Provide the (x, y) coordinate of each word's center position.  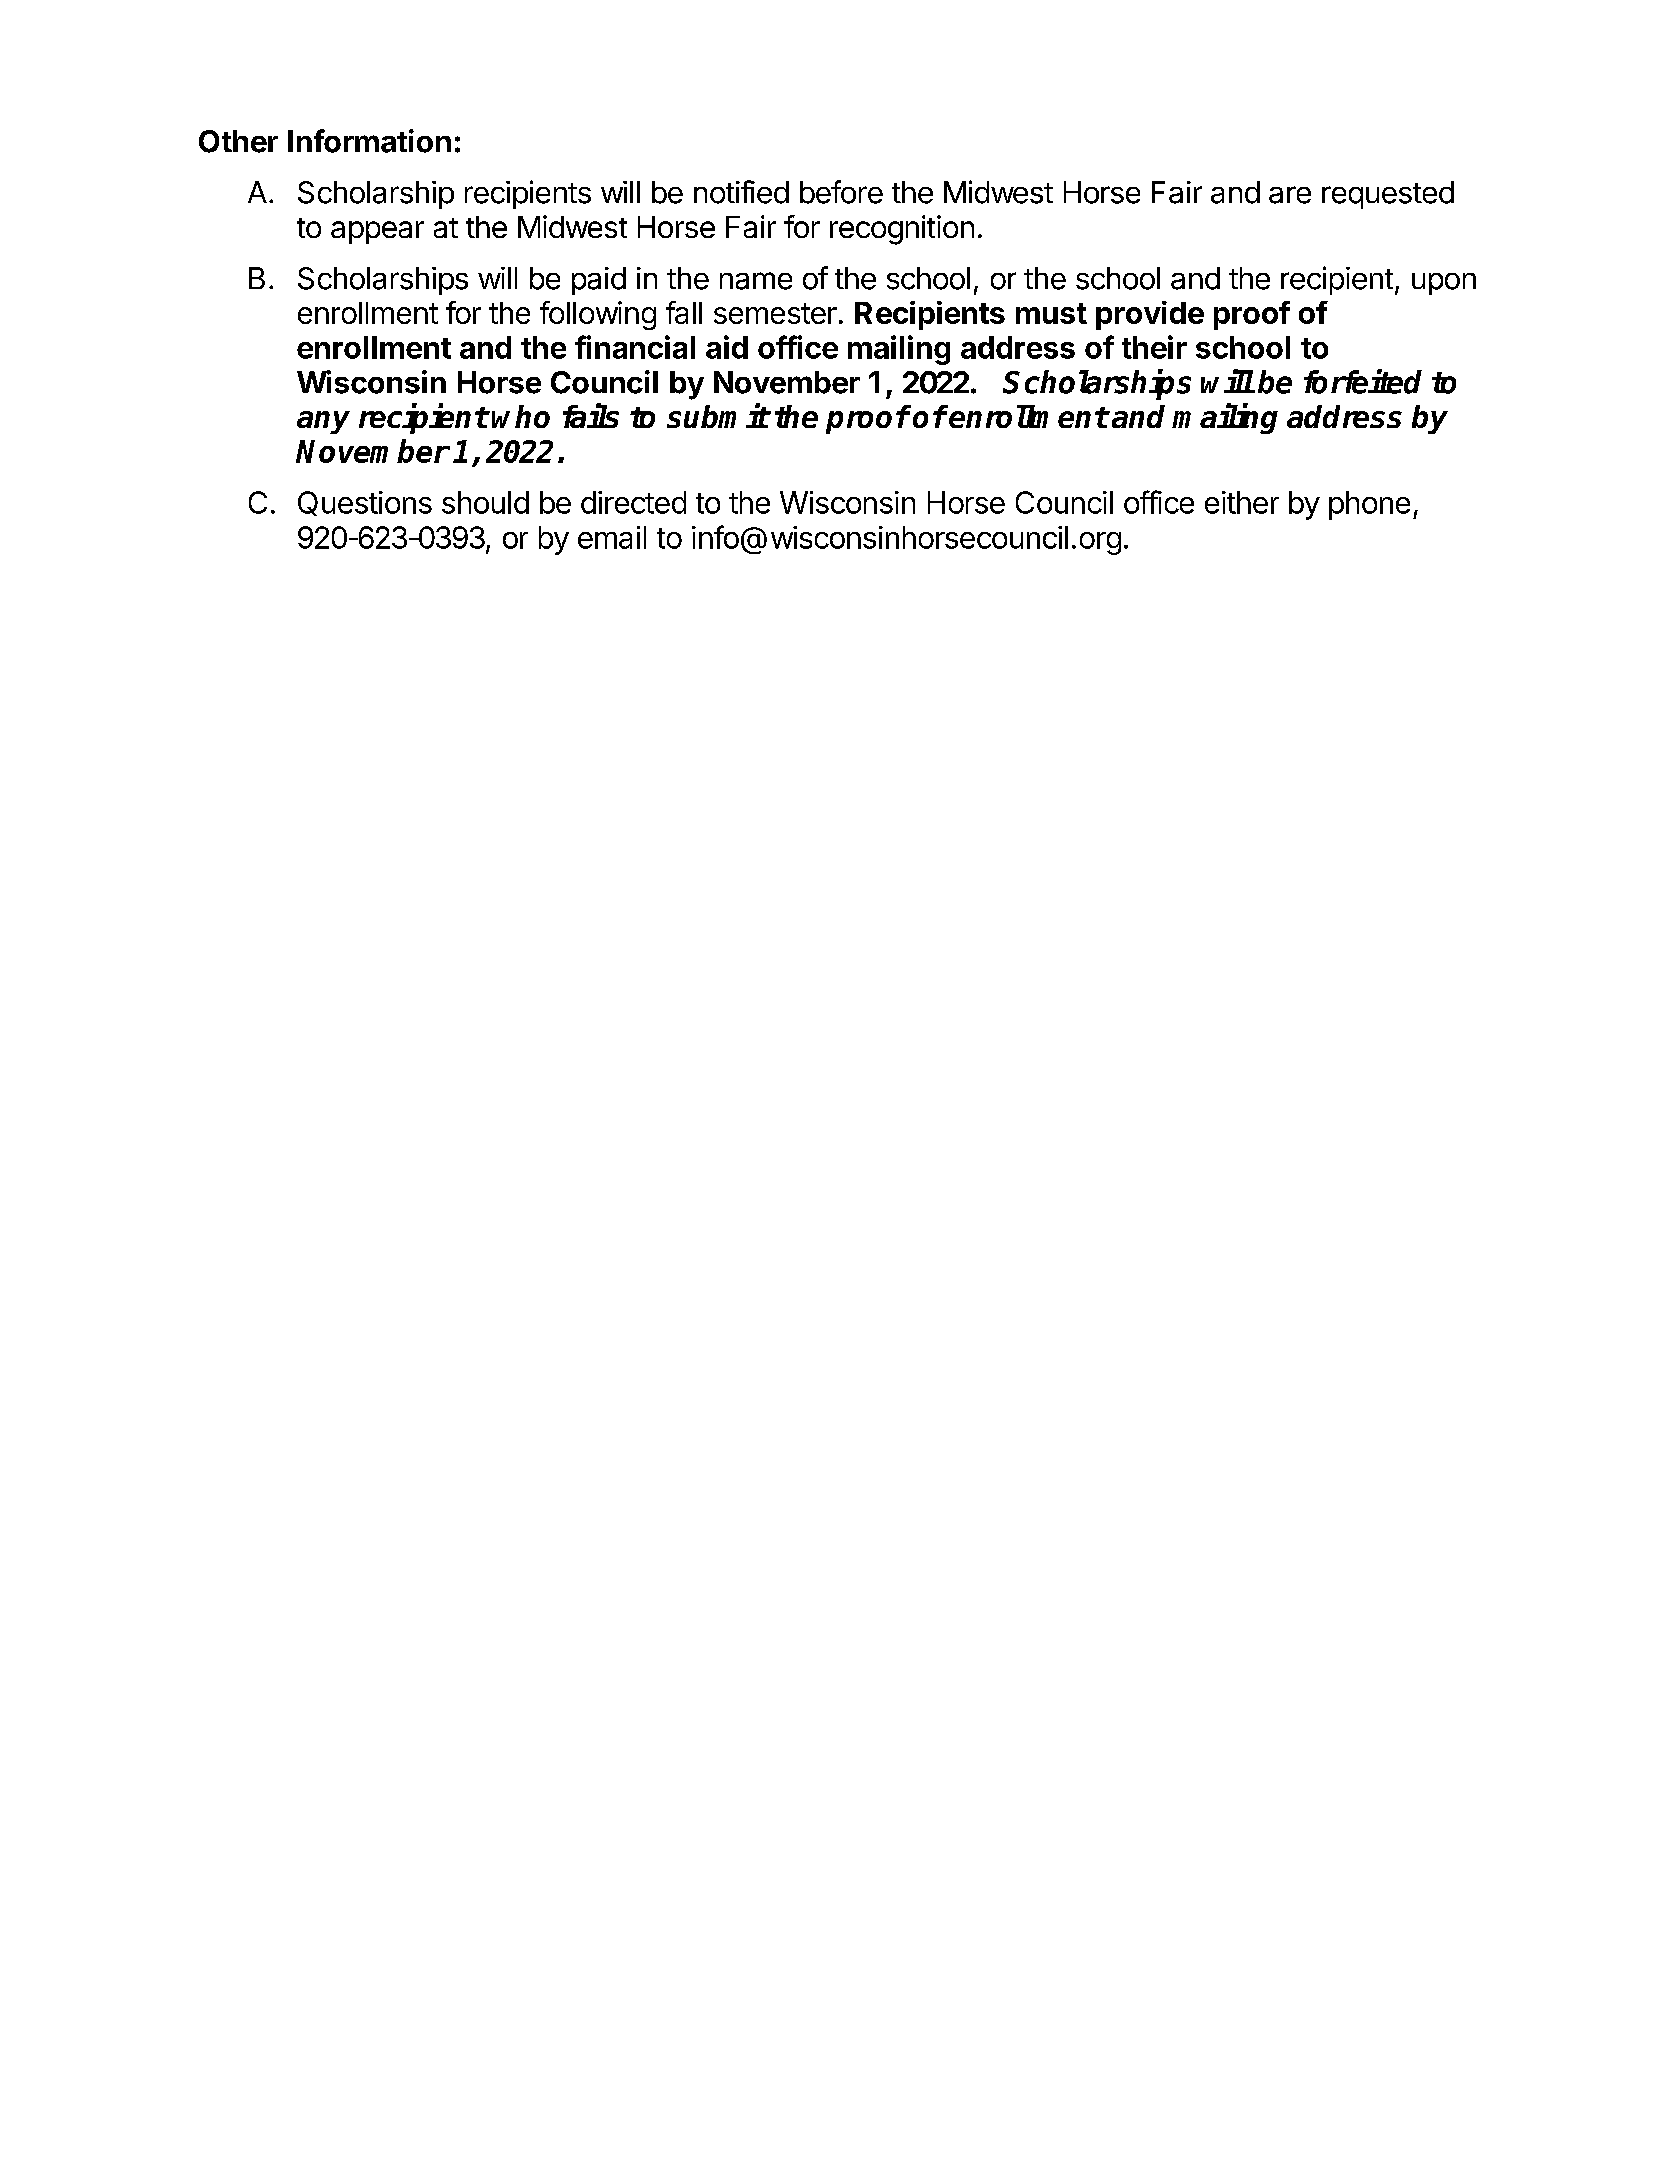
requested (1388, 195)
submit (718, 416)
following (598, 315)
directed (633, 502)
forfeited (1363, 381)
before (841, 192)
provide (1150, 315)
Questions (365, 503)
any (323, 422)
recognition (902, 230)
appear (377, 232)
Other (238, 141)
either (1242, 502)
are (1290, 195)
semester (775, 313)
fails (591, 416)
